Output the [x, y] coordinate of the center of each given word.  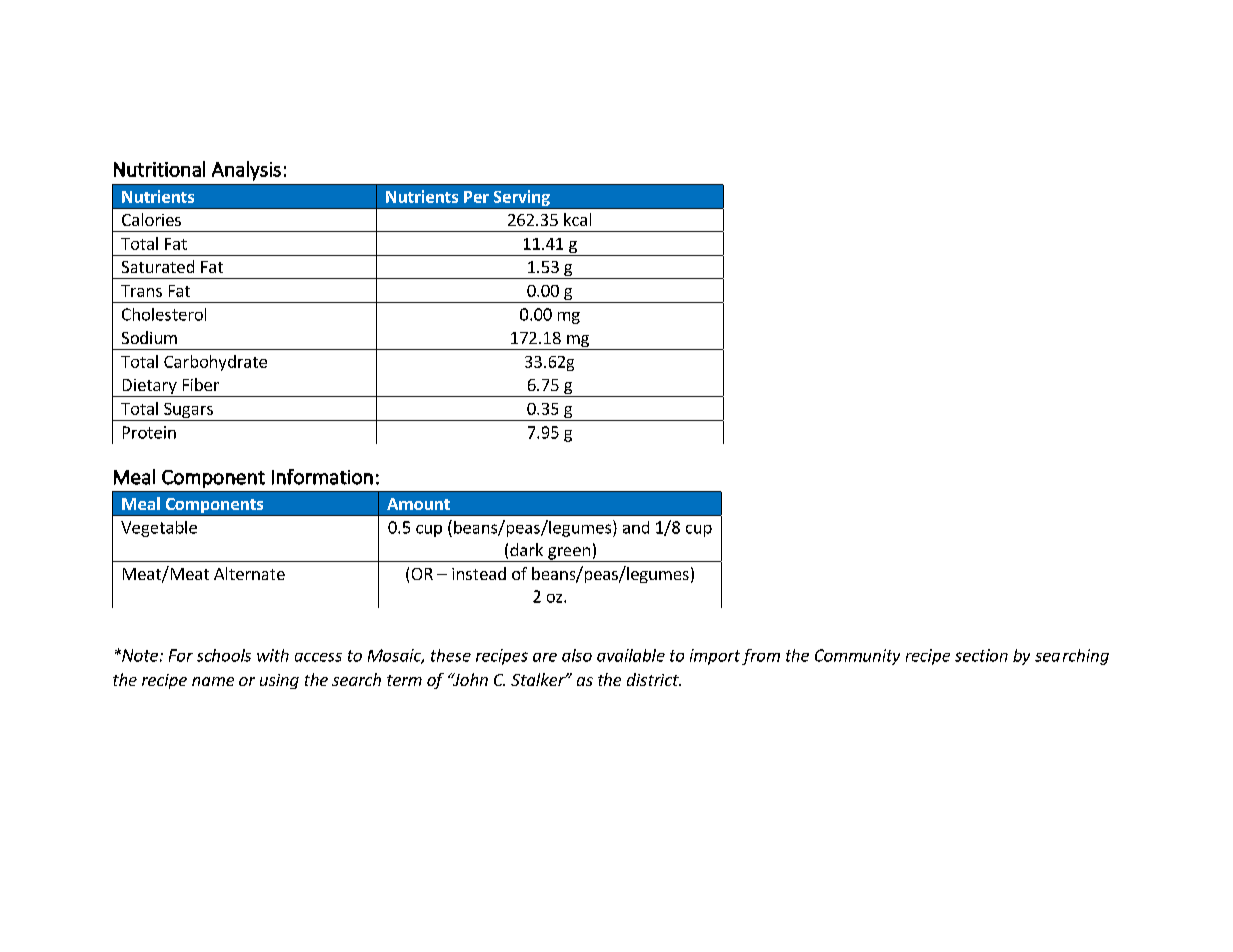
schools [224, 655]
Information [322, 477]
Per [476, 197]
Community [857, 657]
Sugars [188, 410]
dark [526, 549]
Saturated [158, 266]
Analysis [246, 171]
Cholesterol [164, 314]
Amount [418, 504]
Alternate [249, 573]
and [636, 527]
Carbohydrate [215, 363]
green [569, 554]
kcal [577, 219]
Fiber [201, 384]
